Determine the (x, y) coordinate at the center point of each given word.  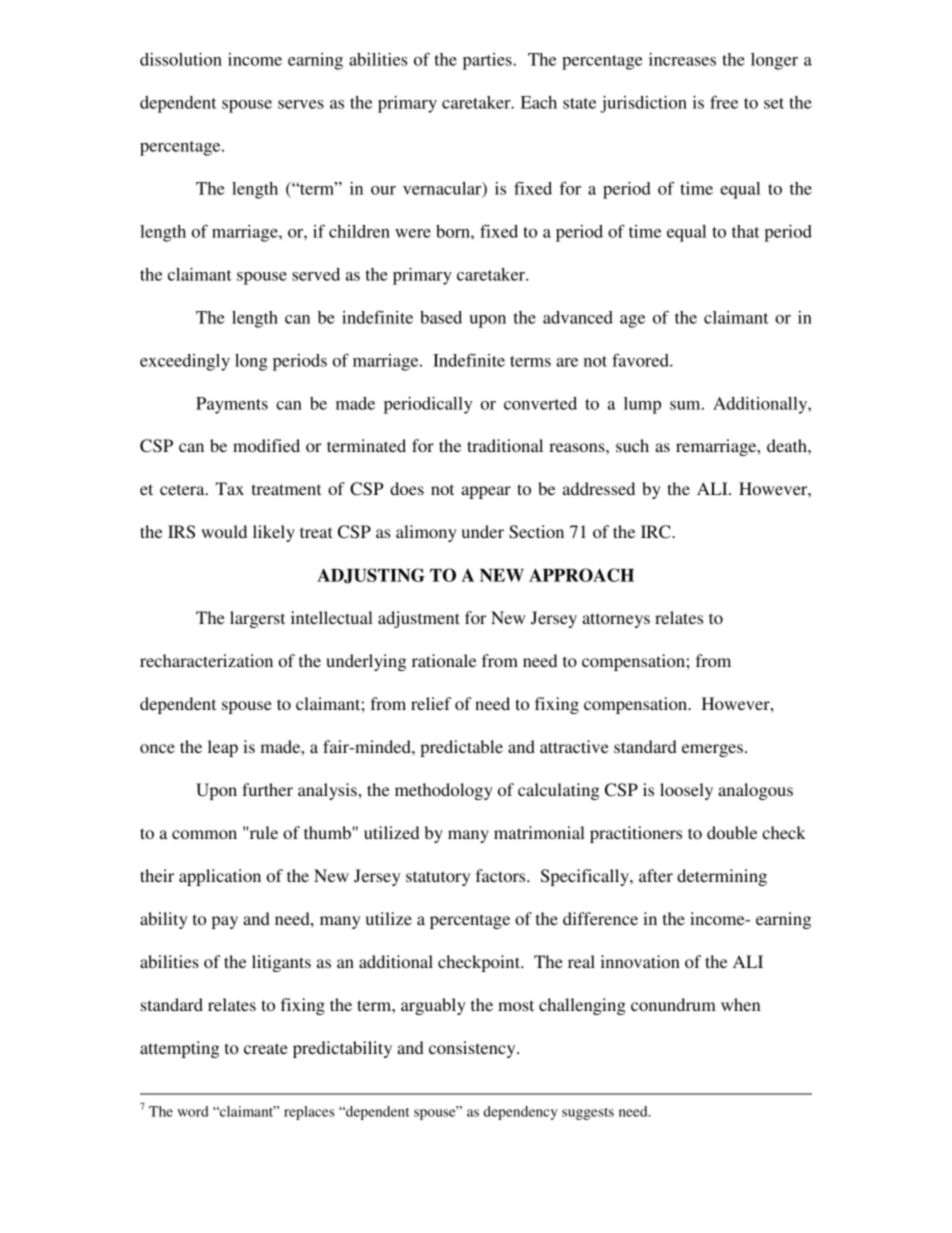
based (441, 317)
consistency (473, 1049)
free (724, 102)
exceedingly (185, 362)
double (732, 832)
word (193, 1111)
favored (641, 360)
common (204, 834)
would (224, 531)
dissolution (181, 59)
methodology (444, 791)
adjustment (419, 619)
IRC (657, 532)
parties (488, 61)
